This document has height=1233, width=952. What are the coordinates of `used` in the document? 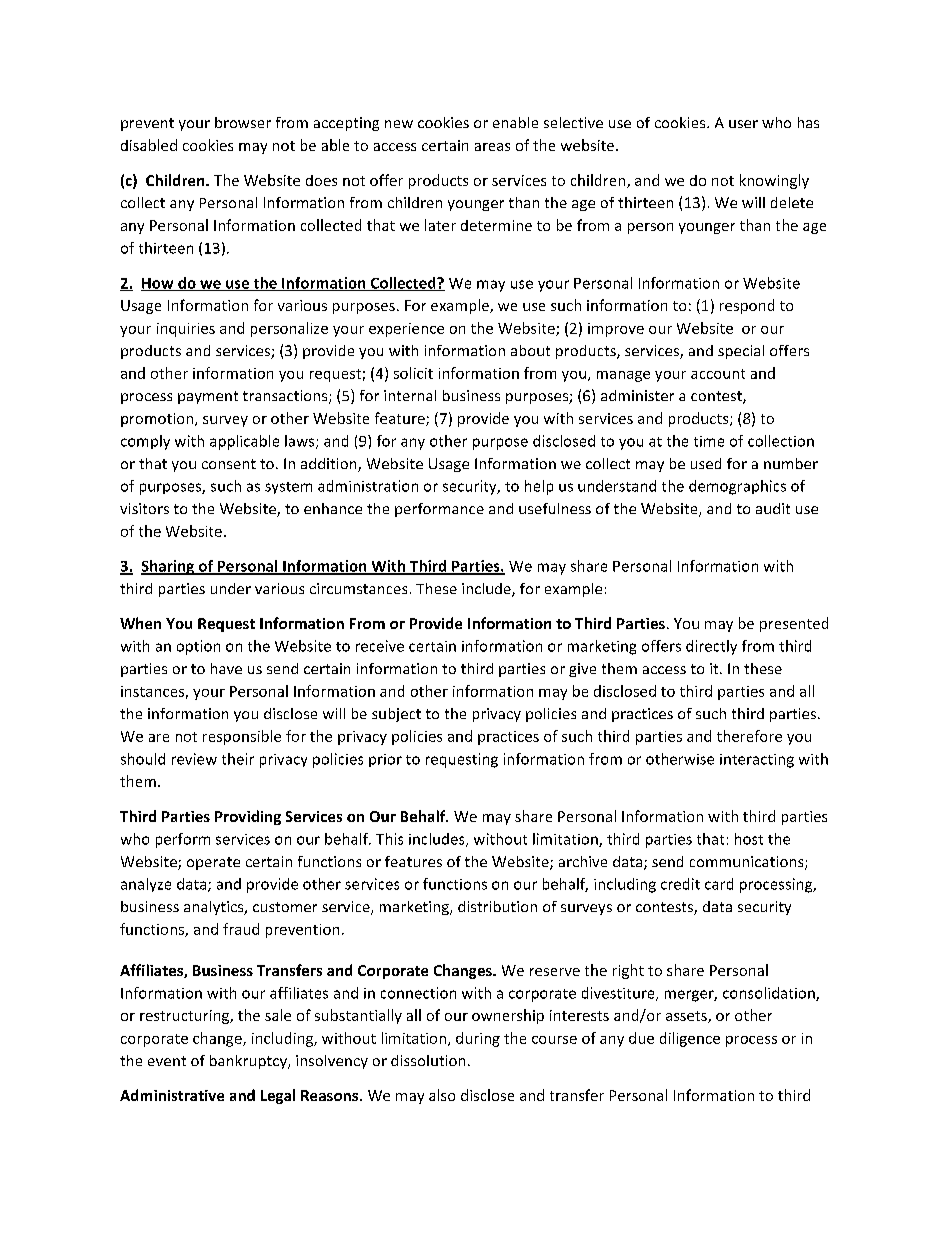 It's located at (706, 463).
